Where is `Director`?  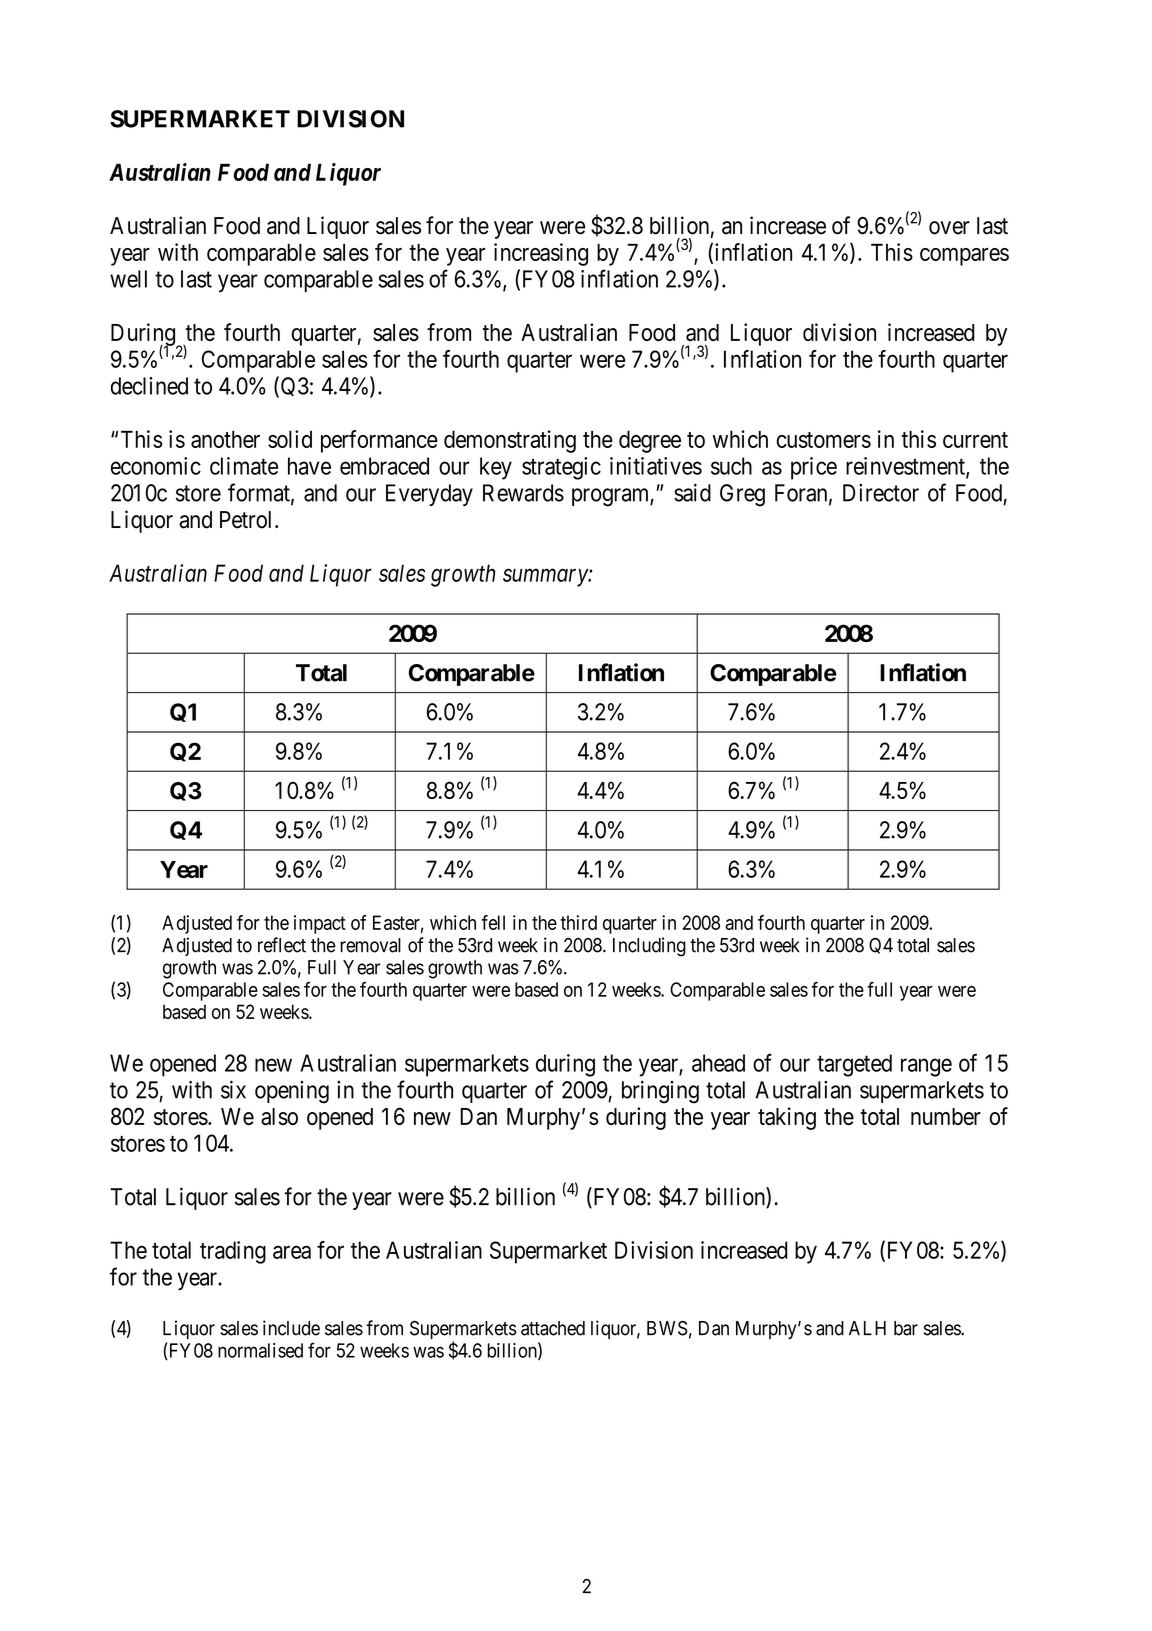
Director is located at coordinates (881, 493).
